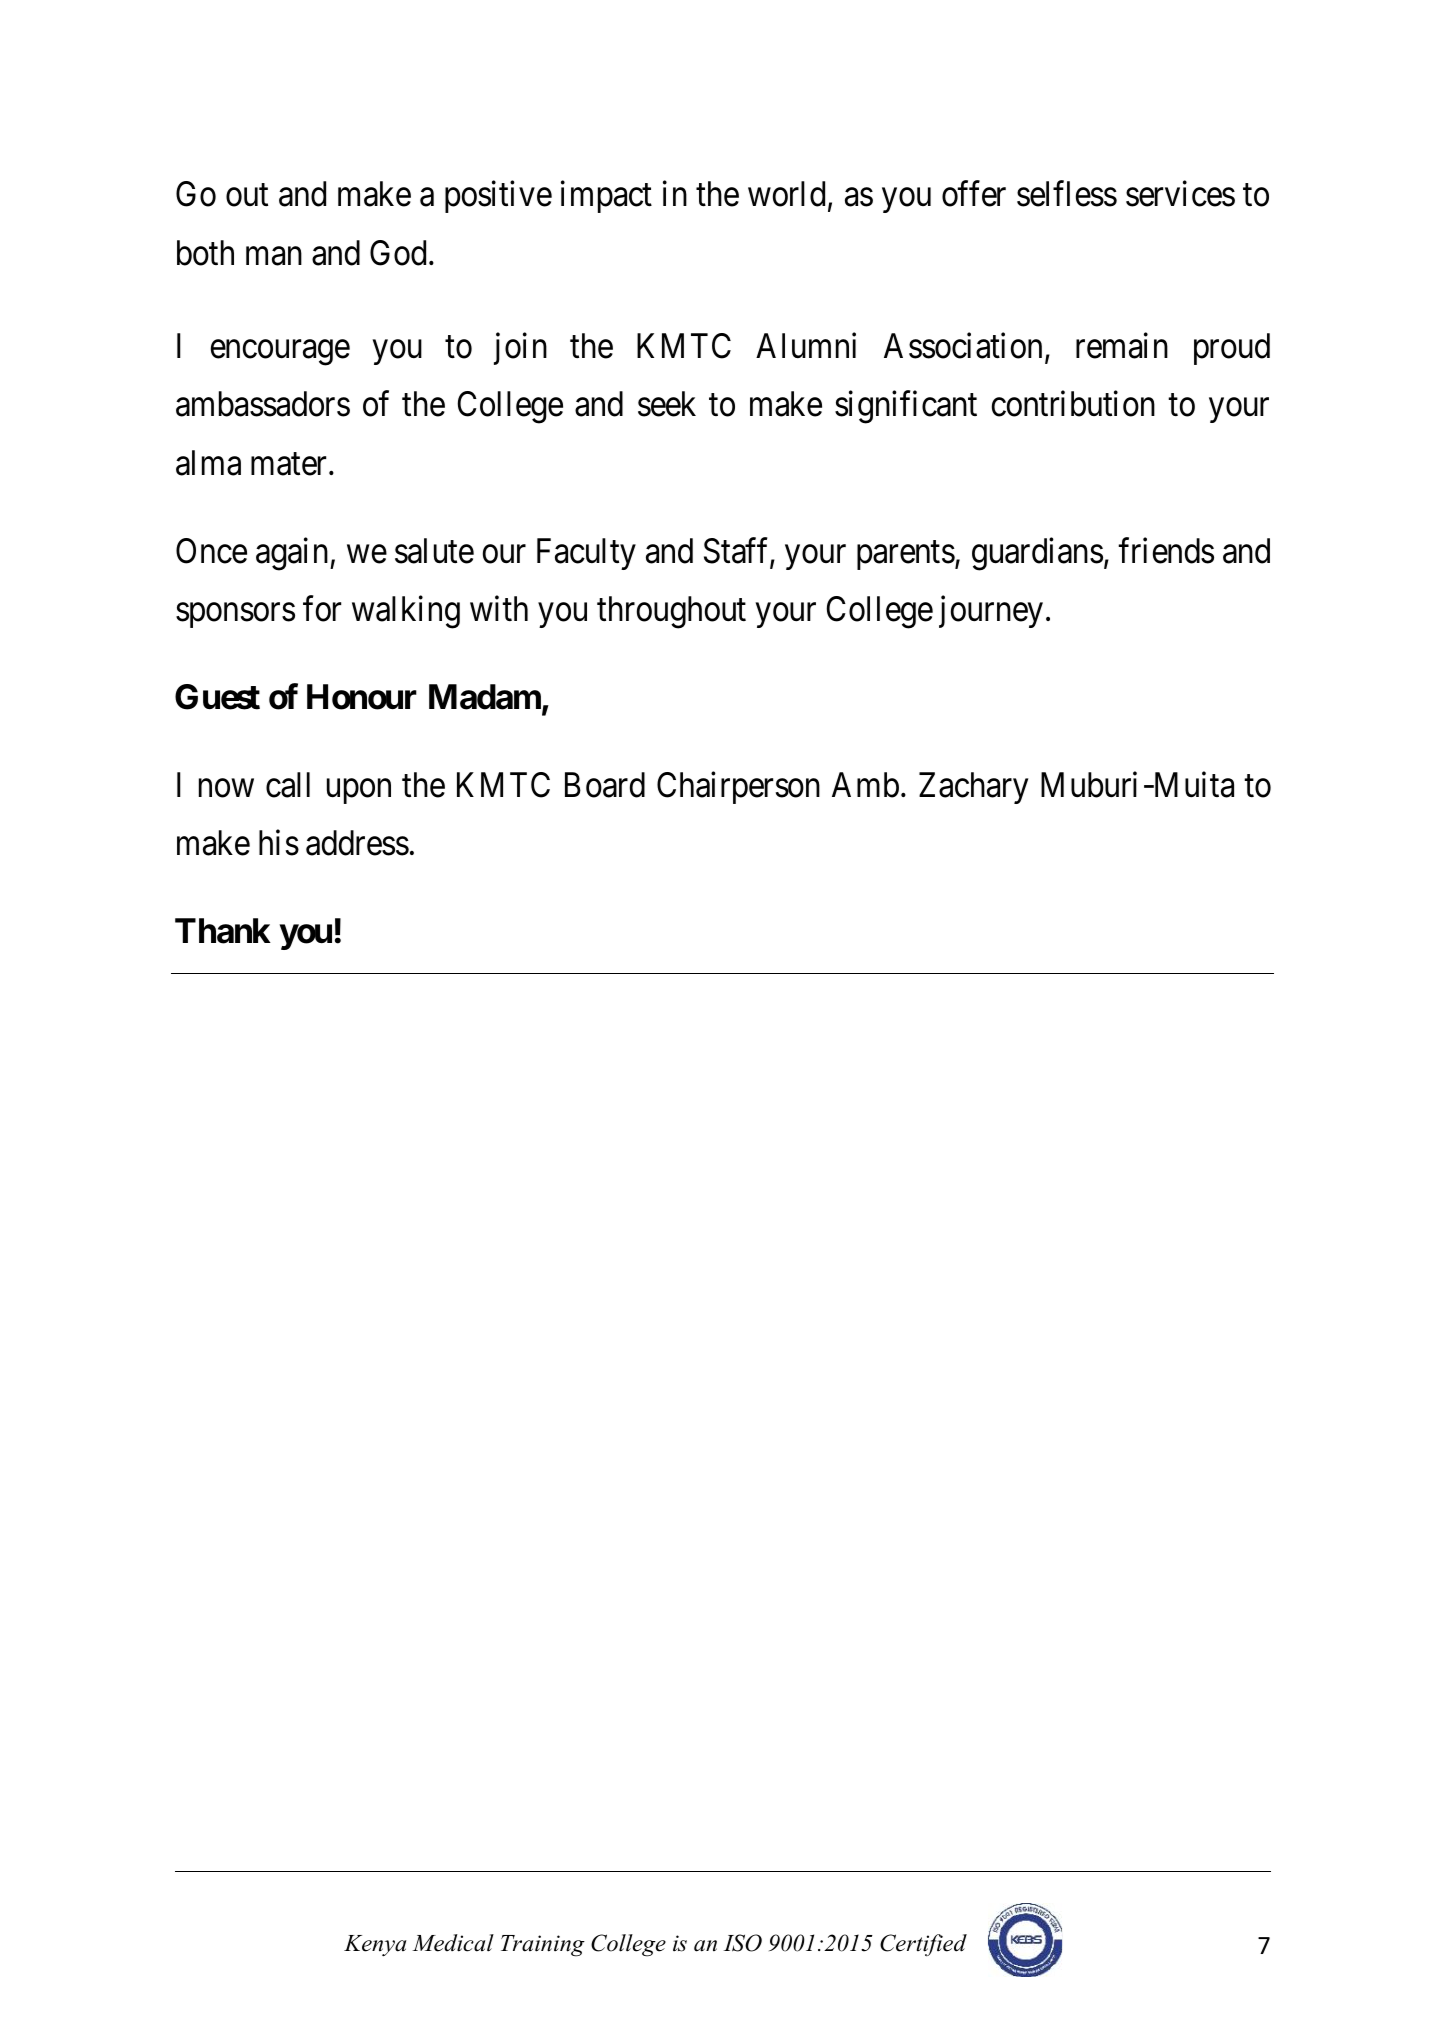  I want to click on world, so click(786, 194).
